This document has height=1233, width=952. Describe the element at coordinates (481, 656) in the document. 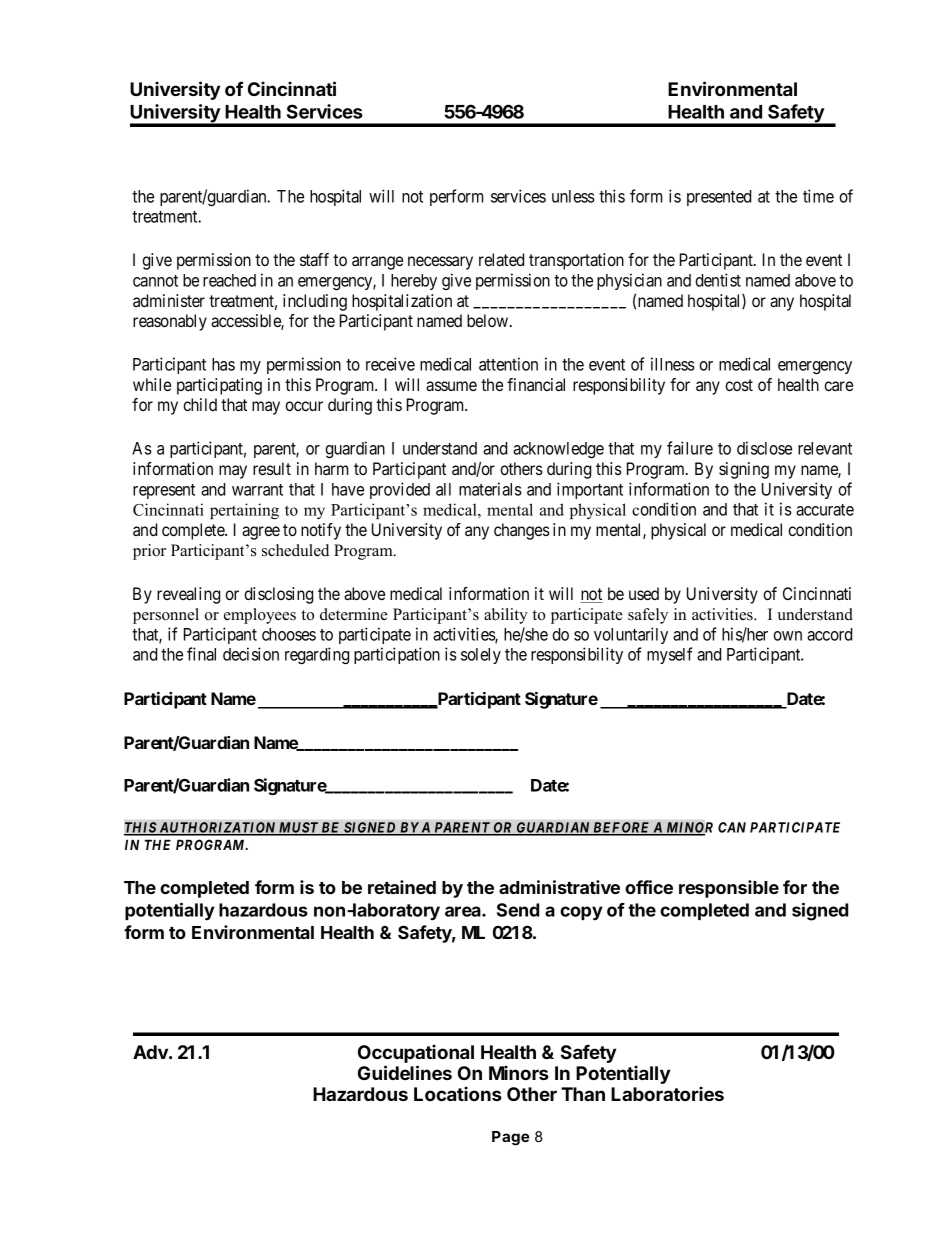

I see `solely` at that location.
